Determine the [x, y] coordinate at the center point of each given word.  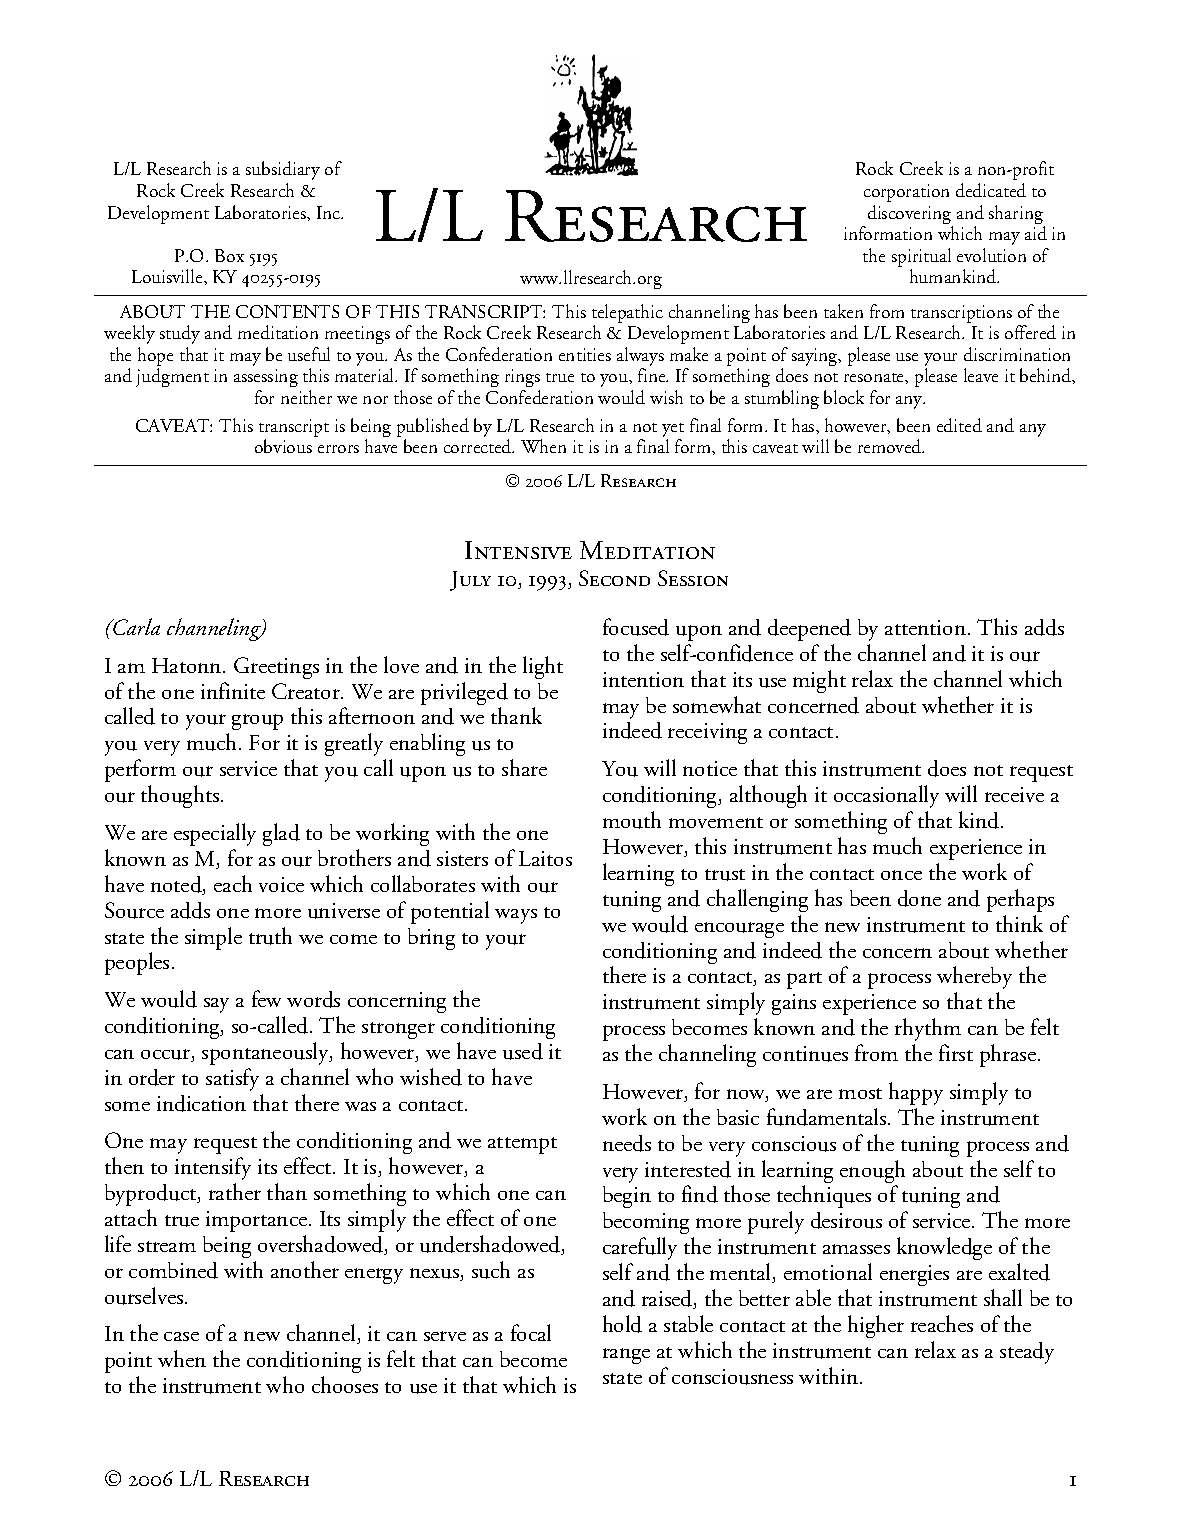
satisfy [232, 1079]
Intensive [518, 550]
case [181, 1336]
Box [229, 255]
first [956, 1052]
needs [627, 1143]
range [626, 1356]
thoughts [181, 796]
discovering [910, 216]
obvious [283, 446]
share [524, 767]
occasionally [886, 796]
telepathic [627, 315]
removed [891, 446]
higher [876, 1326]
